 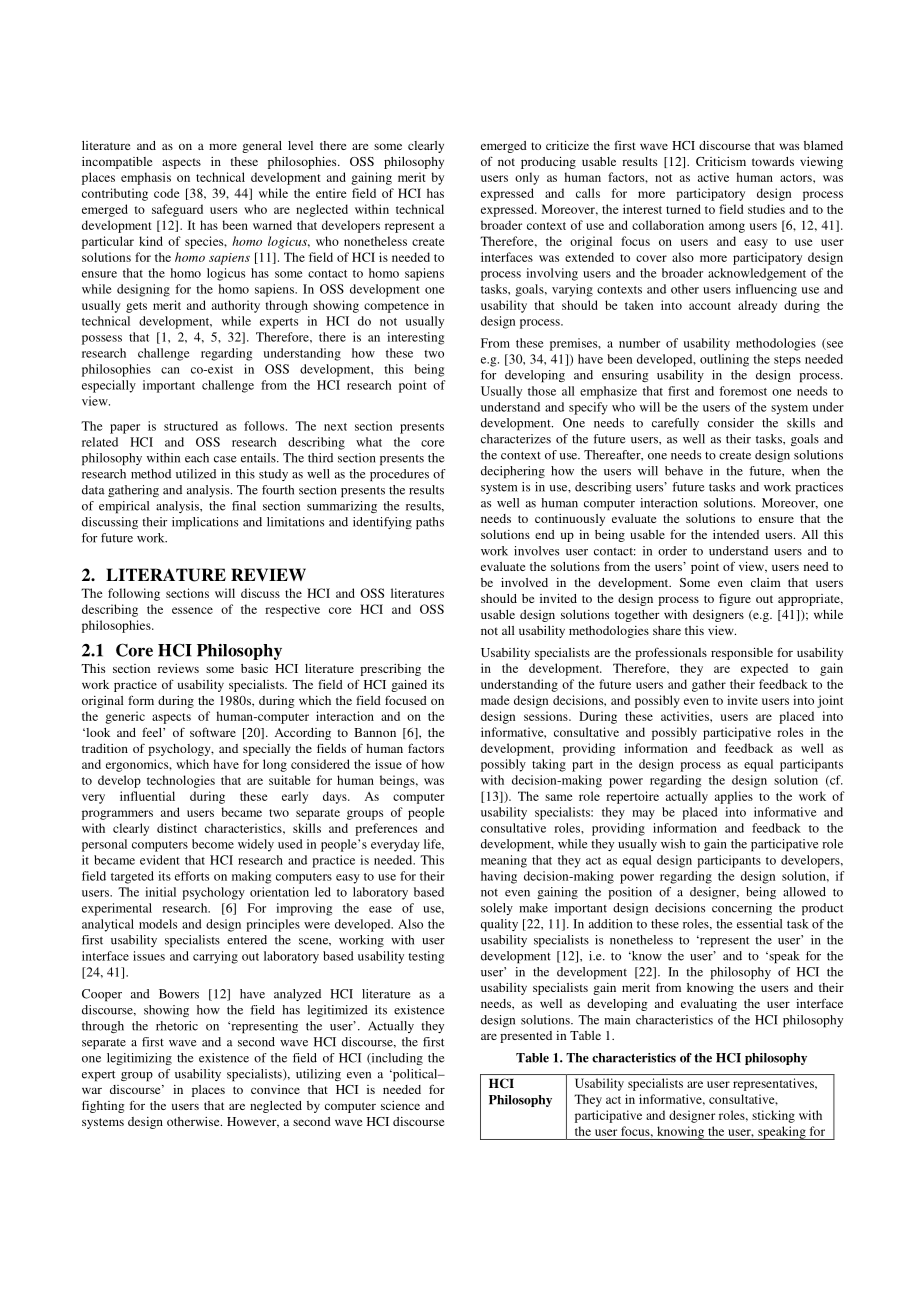 What do you see at coordinates (192, 610) in the screenshot?
I see `essence` at bounding box center [192, 610].
